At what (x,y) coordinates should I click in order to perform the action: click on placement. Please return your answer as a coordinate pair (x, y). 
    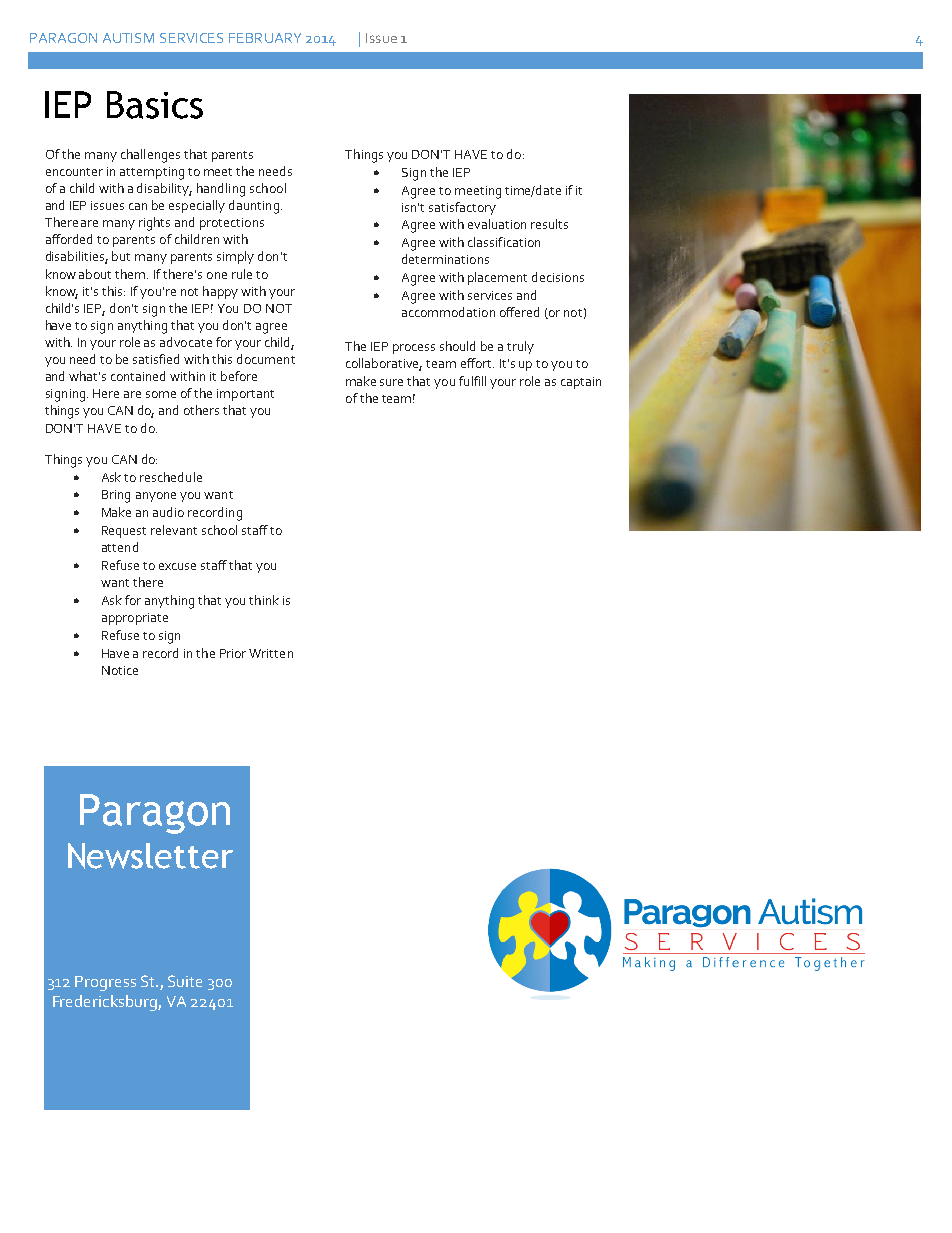
    Looking at the image, I should click on (497, 278).
